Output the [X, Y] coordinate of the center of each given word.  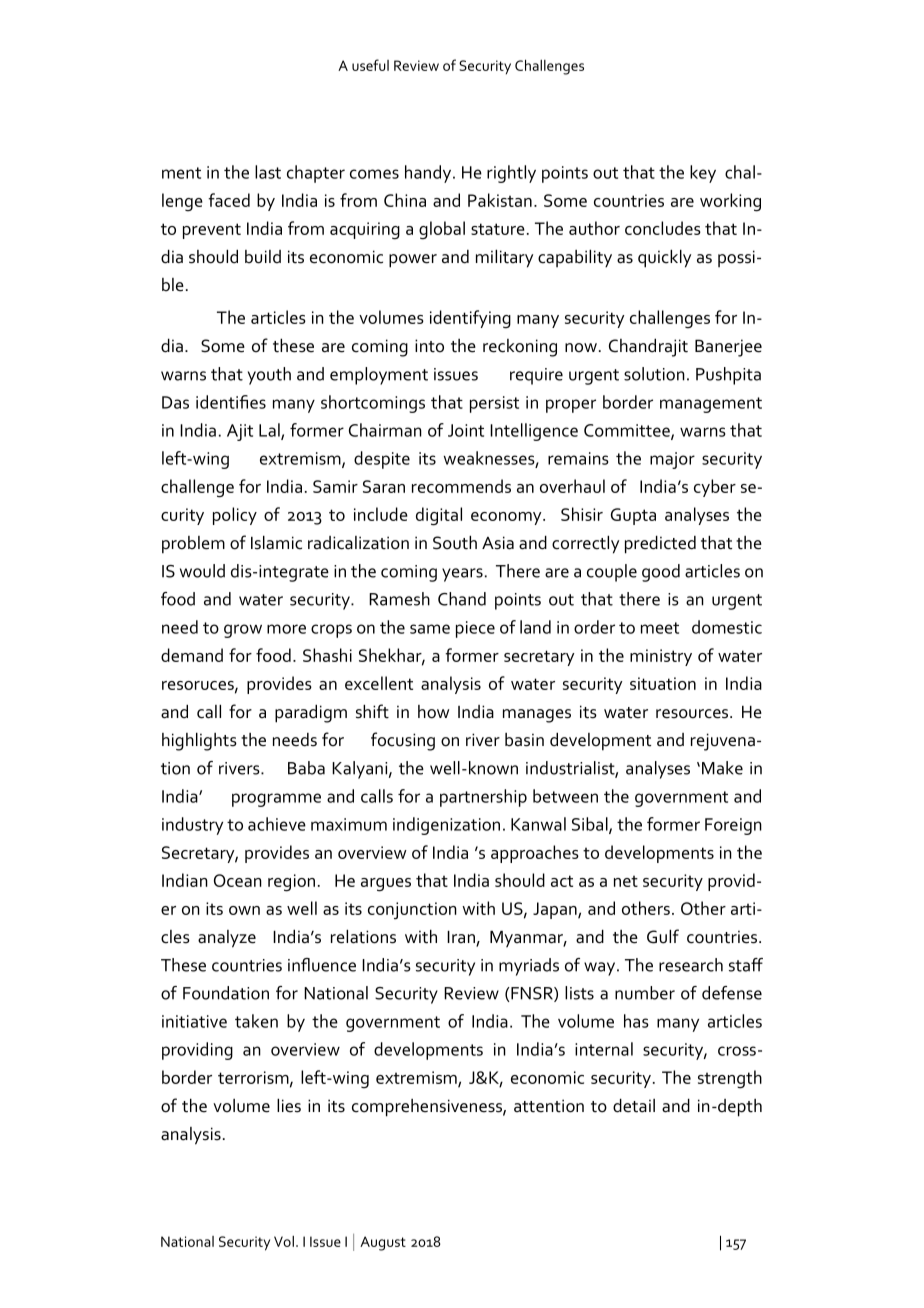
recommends [461, 486]
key [703, 174]
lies [289, 1106]
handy [429, 174]
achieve [277, 824]
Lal [270, 431]
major [672, 460]
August [383, 1243]
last [268, 172]
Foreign [733, 826]
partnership [483, 798]
